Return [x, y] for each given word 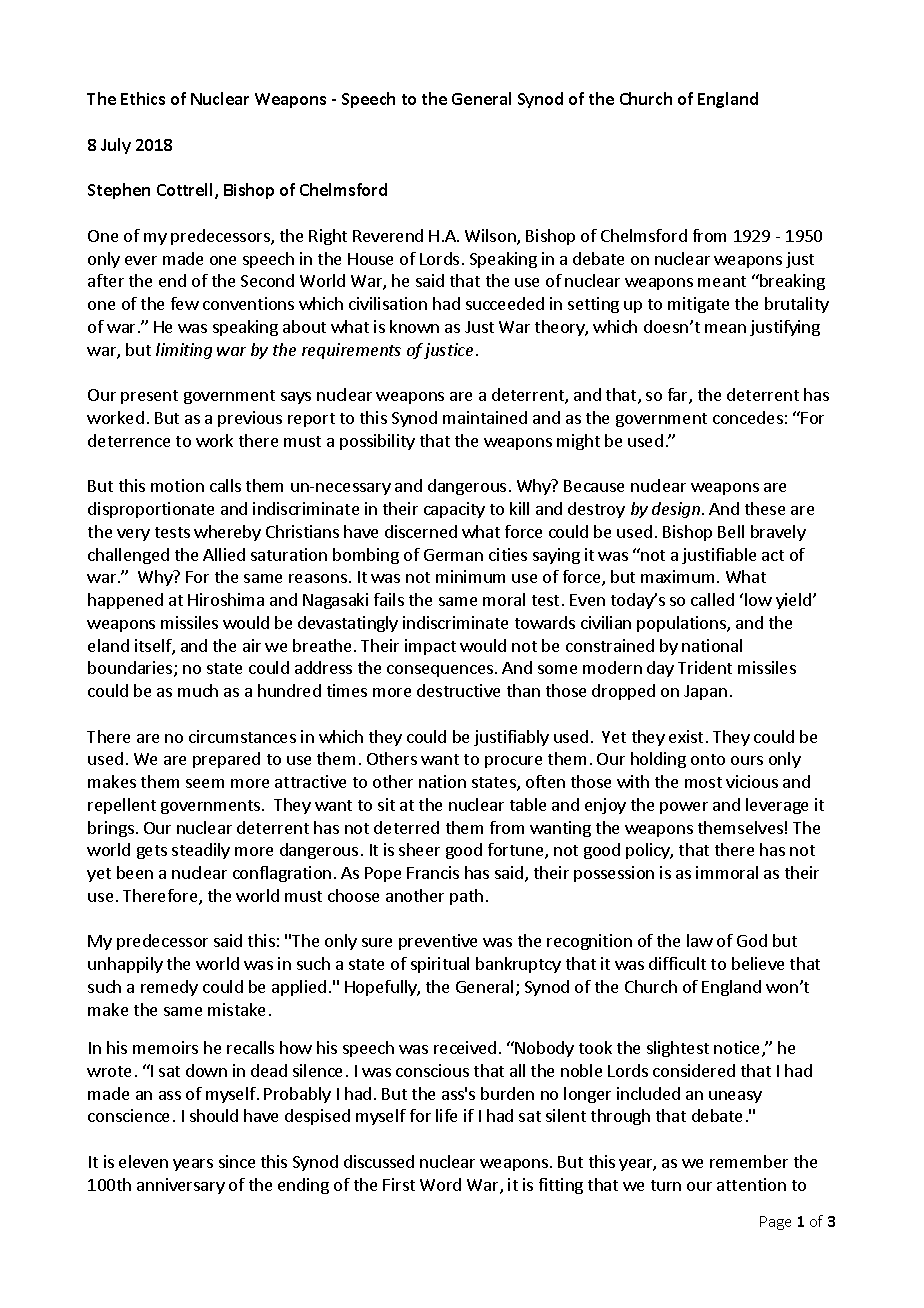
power [684, 808]
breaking [791, 282]
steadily [201, 851]
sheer [419, 849]
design [676, 510]
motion [177, 485]
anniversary [181, 1186]
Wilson [491, 237]
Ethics [143, 98]
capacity [454, 510]
